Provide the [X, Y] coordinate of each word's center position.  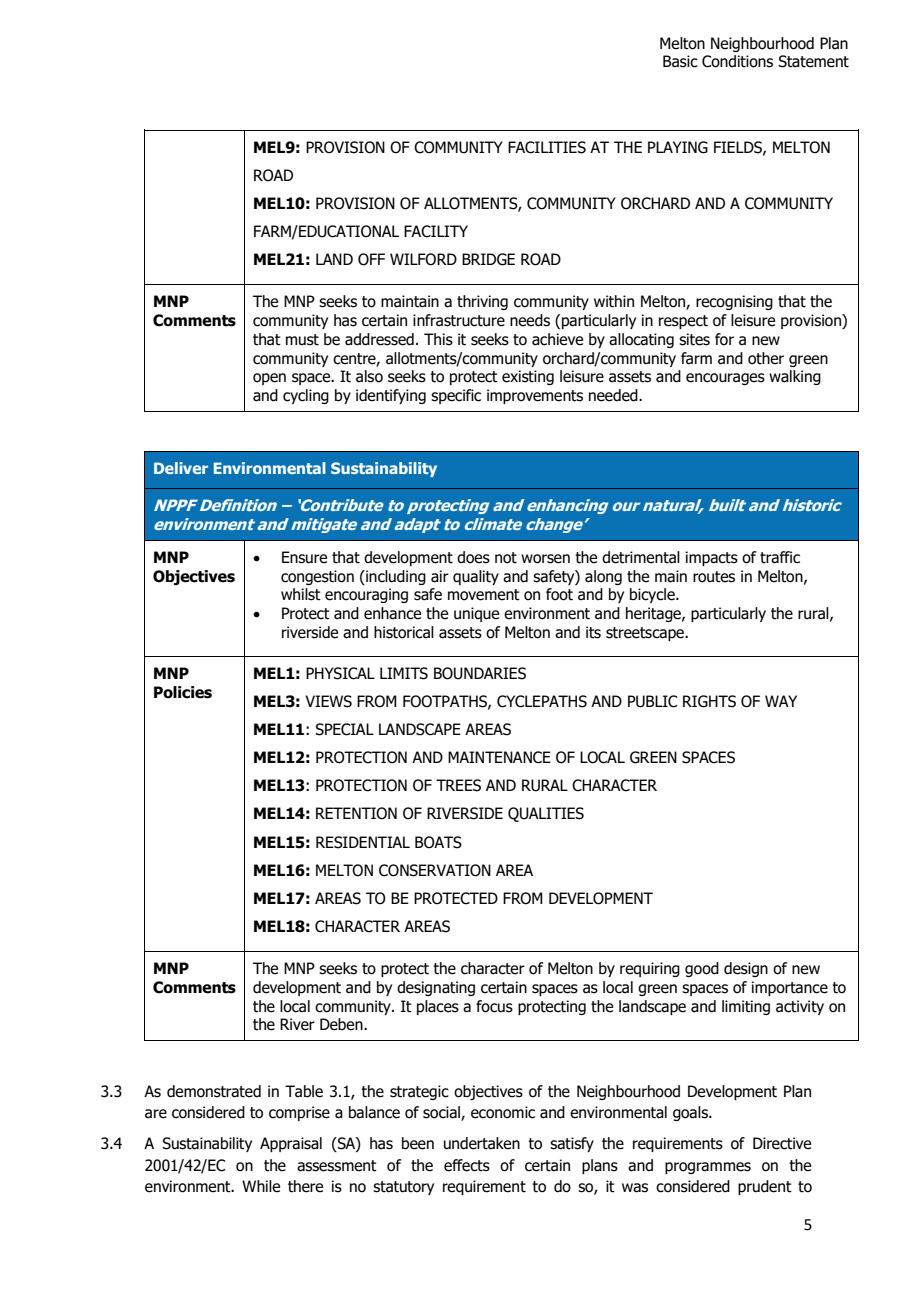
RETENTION [356, 813]
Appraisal [291, 1144]
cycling [306, 396]
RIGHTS [709, 701]
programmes [708, 1168]
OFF [371, 259]
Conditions [737, 61]
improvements [535, 396]
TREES [458, 785]
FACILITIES [547, 147]
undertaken [482, 1143]
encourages [725, 379]
